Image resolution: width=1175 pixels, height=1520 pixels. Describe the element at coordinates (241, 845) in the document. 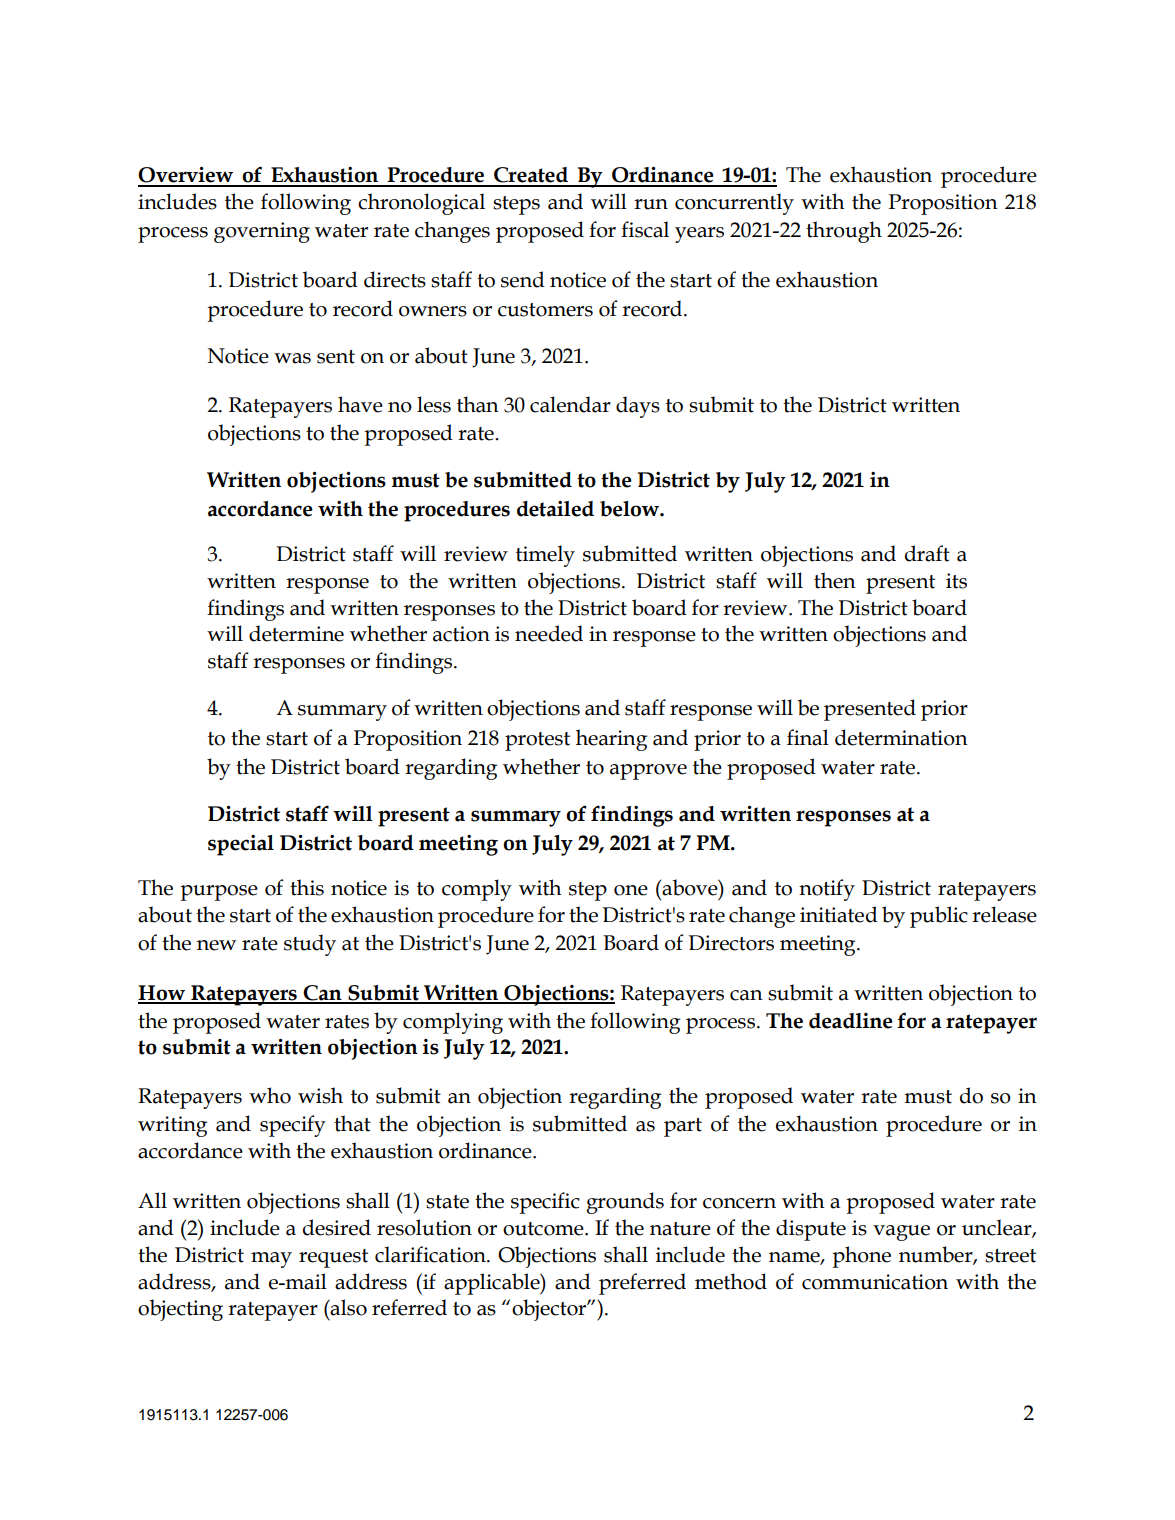

I see `special` at that location.
